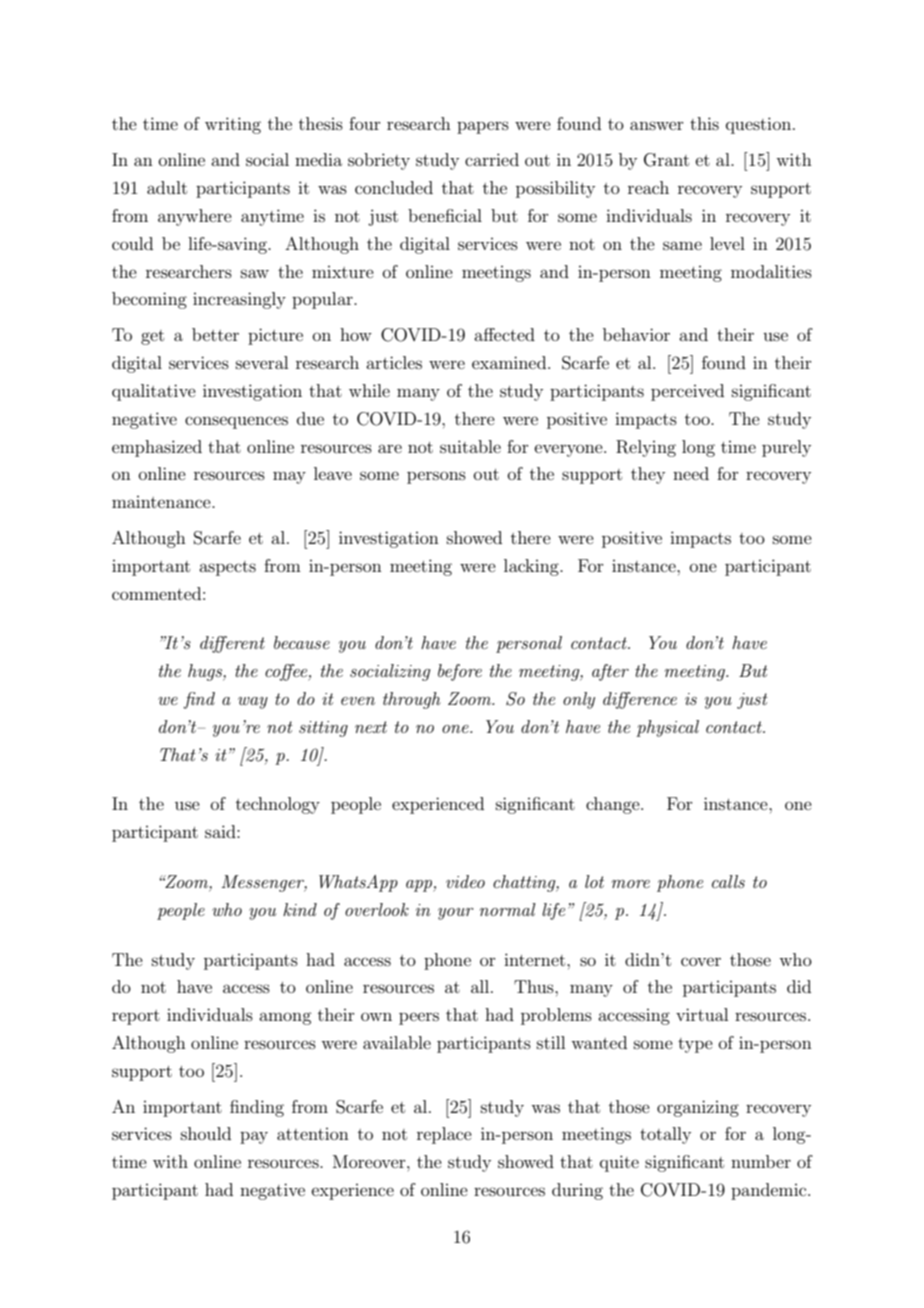 The height and width of the image is (1308, 924). Describe the element at coordinates (456, 914) in the image. I see `your` at that location.
